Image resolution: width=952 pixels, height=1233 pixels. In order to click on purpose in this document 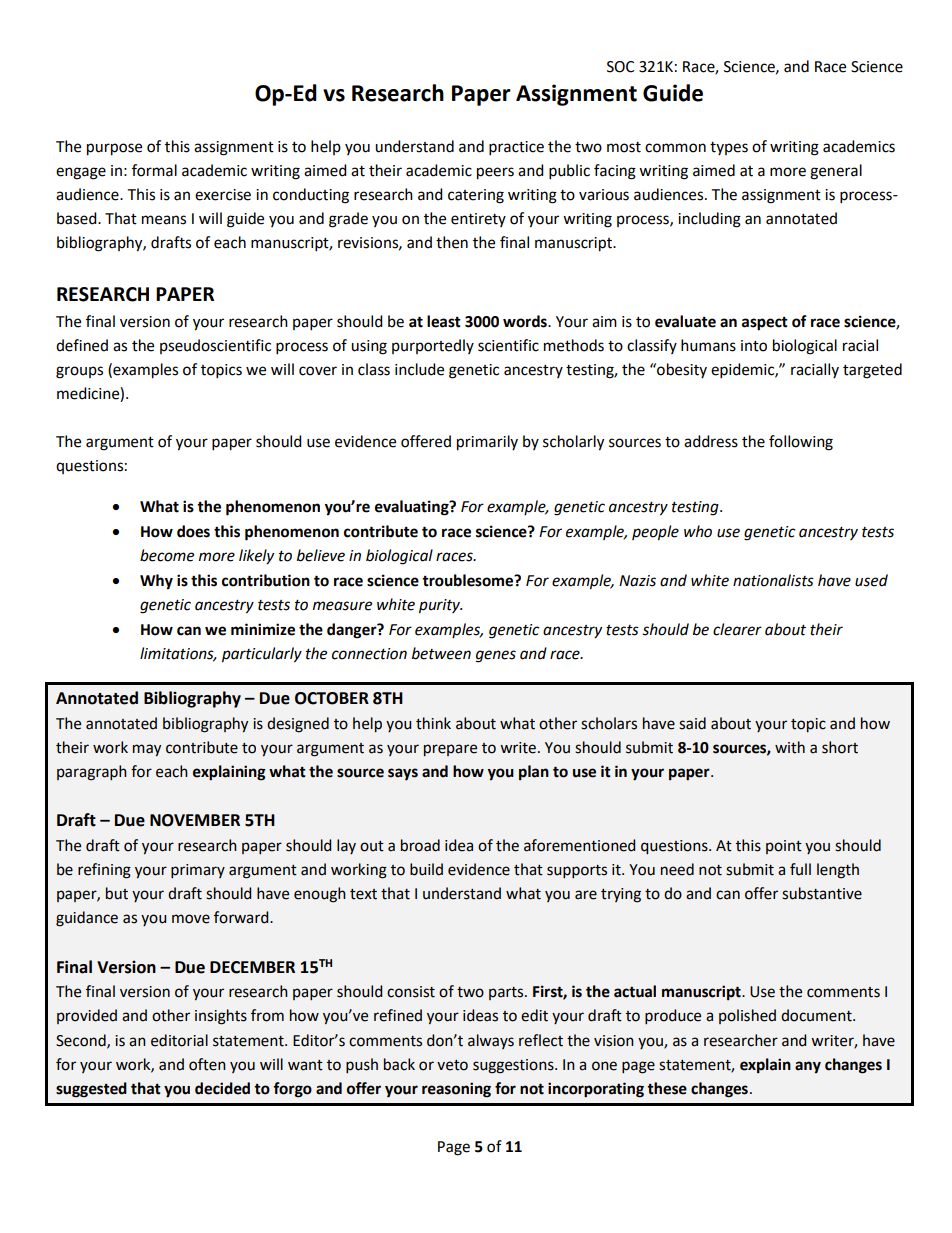, I will do `click(114, 149)`.
